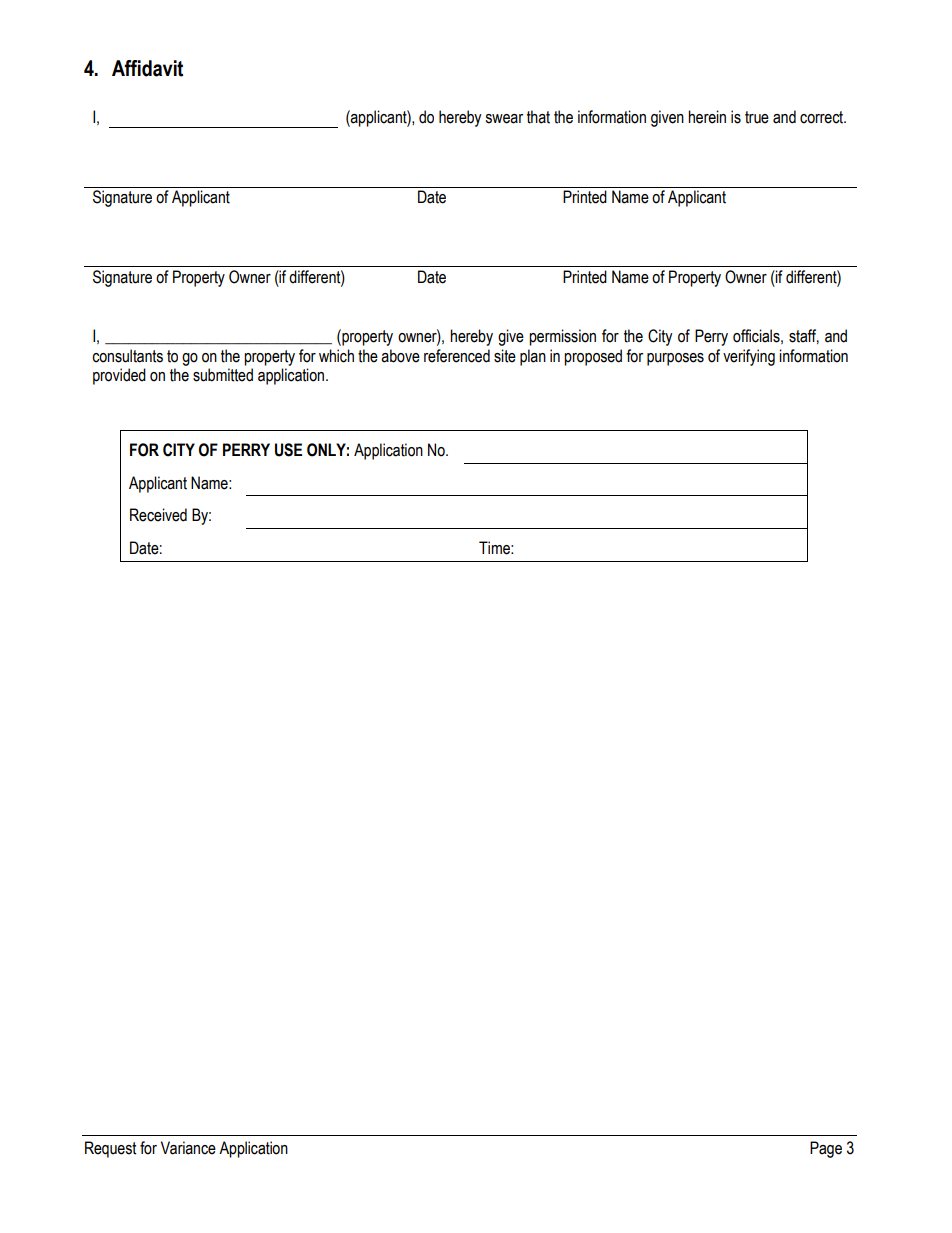 The height and width of the screenshot is (1233, 952). What do you see at coordinates (504, 119) in the screenshot?
I see `swear` at bounding box center [504, 119].
